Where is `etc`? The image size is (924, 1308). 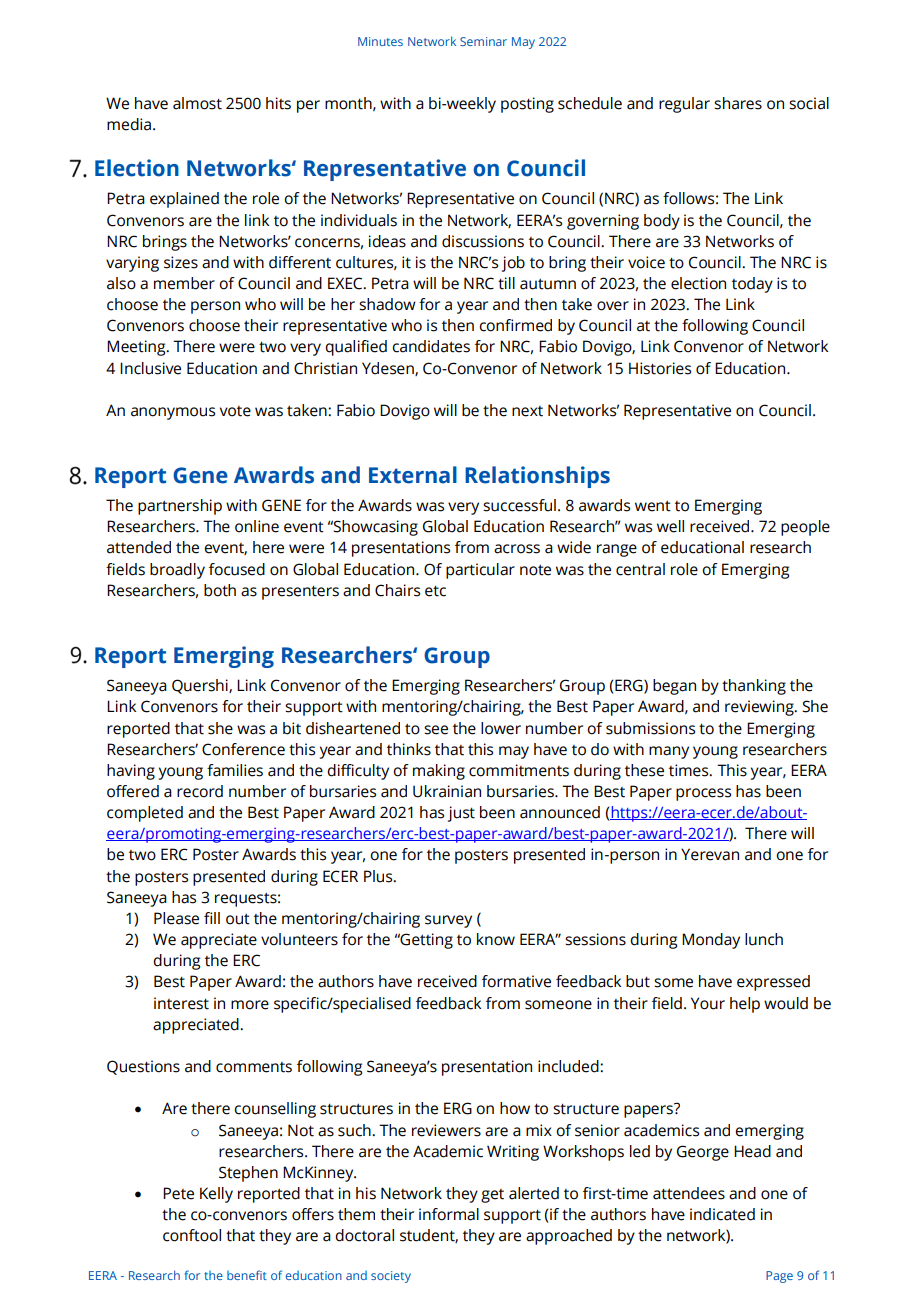
etc is located at coordinates (435, 591).
